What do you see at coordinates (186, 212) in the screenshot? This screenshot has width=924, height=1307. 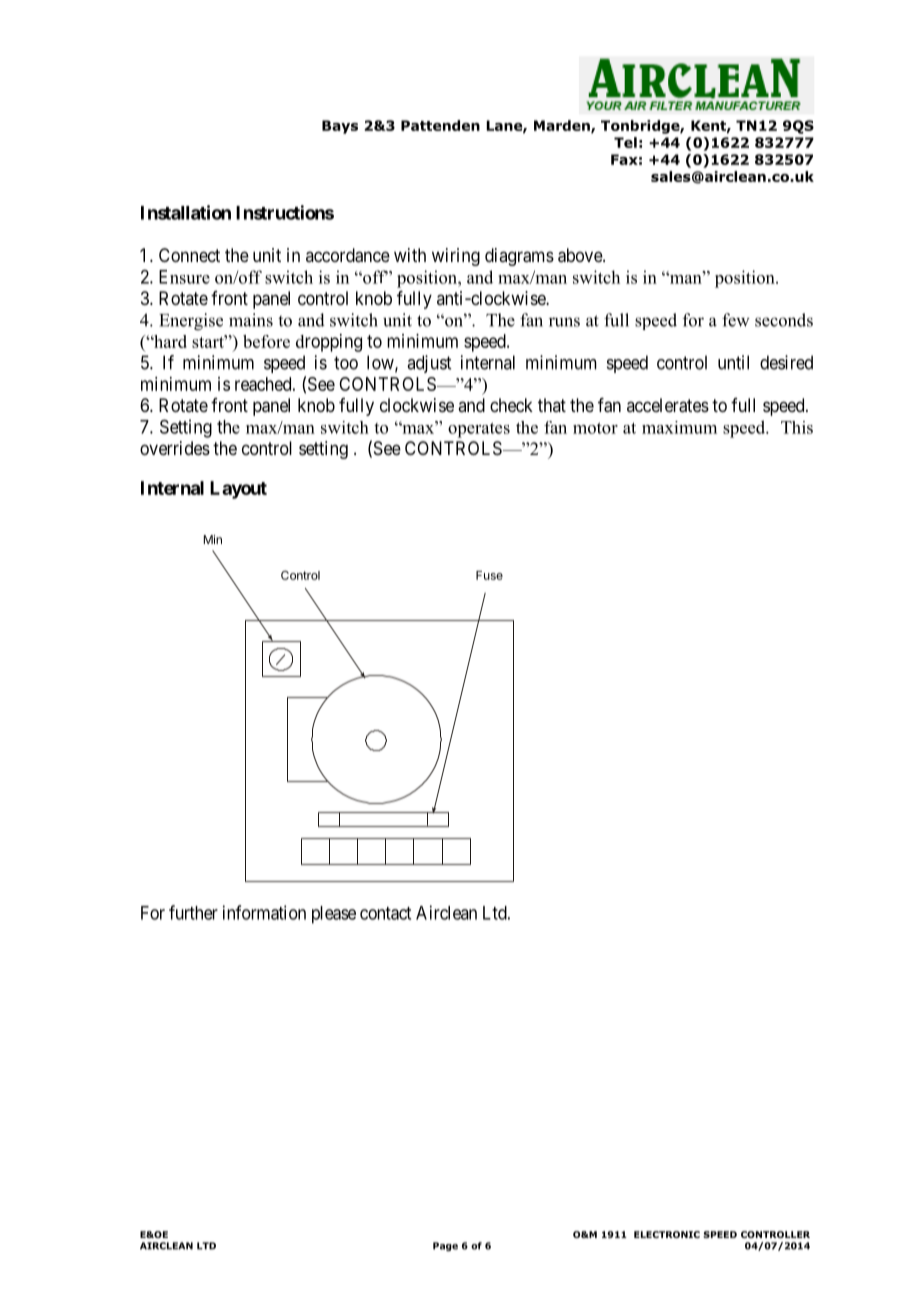 I see `Installation` at bounding box center [186, 212].
